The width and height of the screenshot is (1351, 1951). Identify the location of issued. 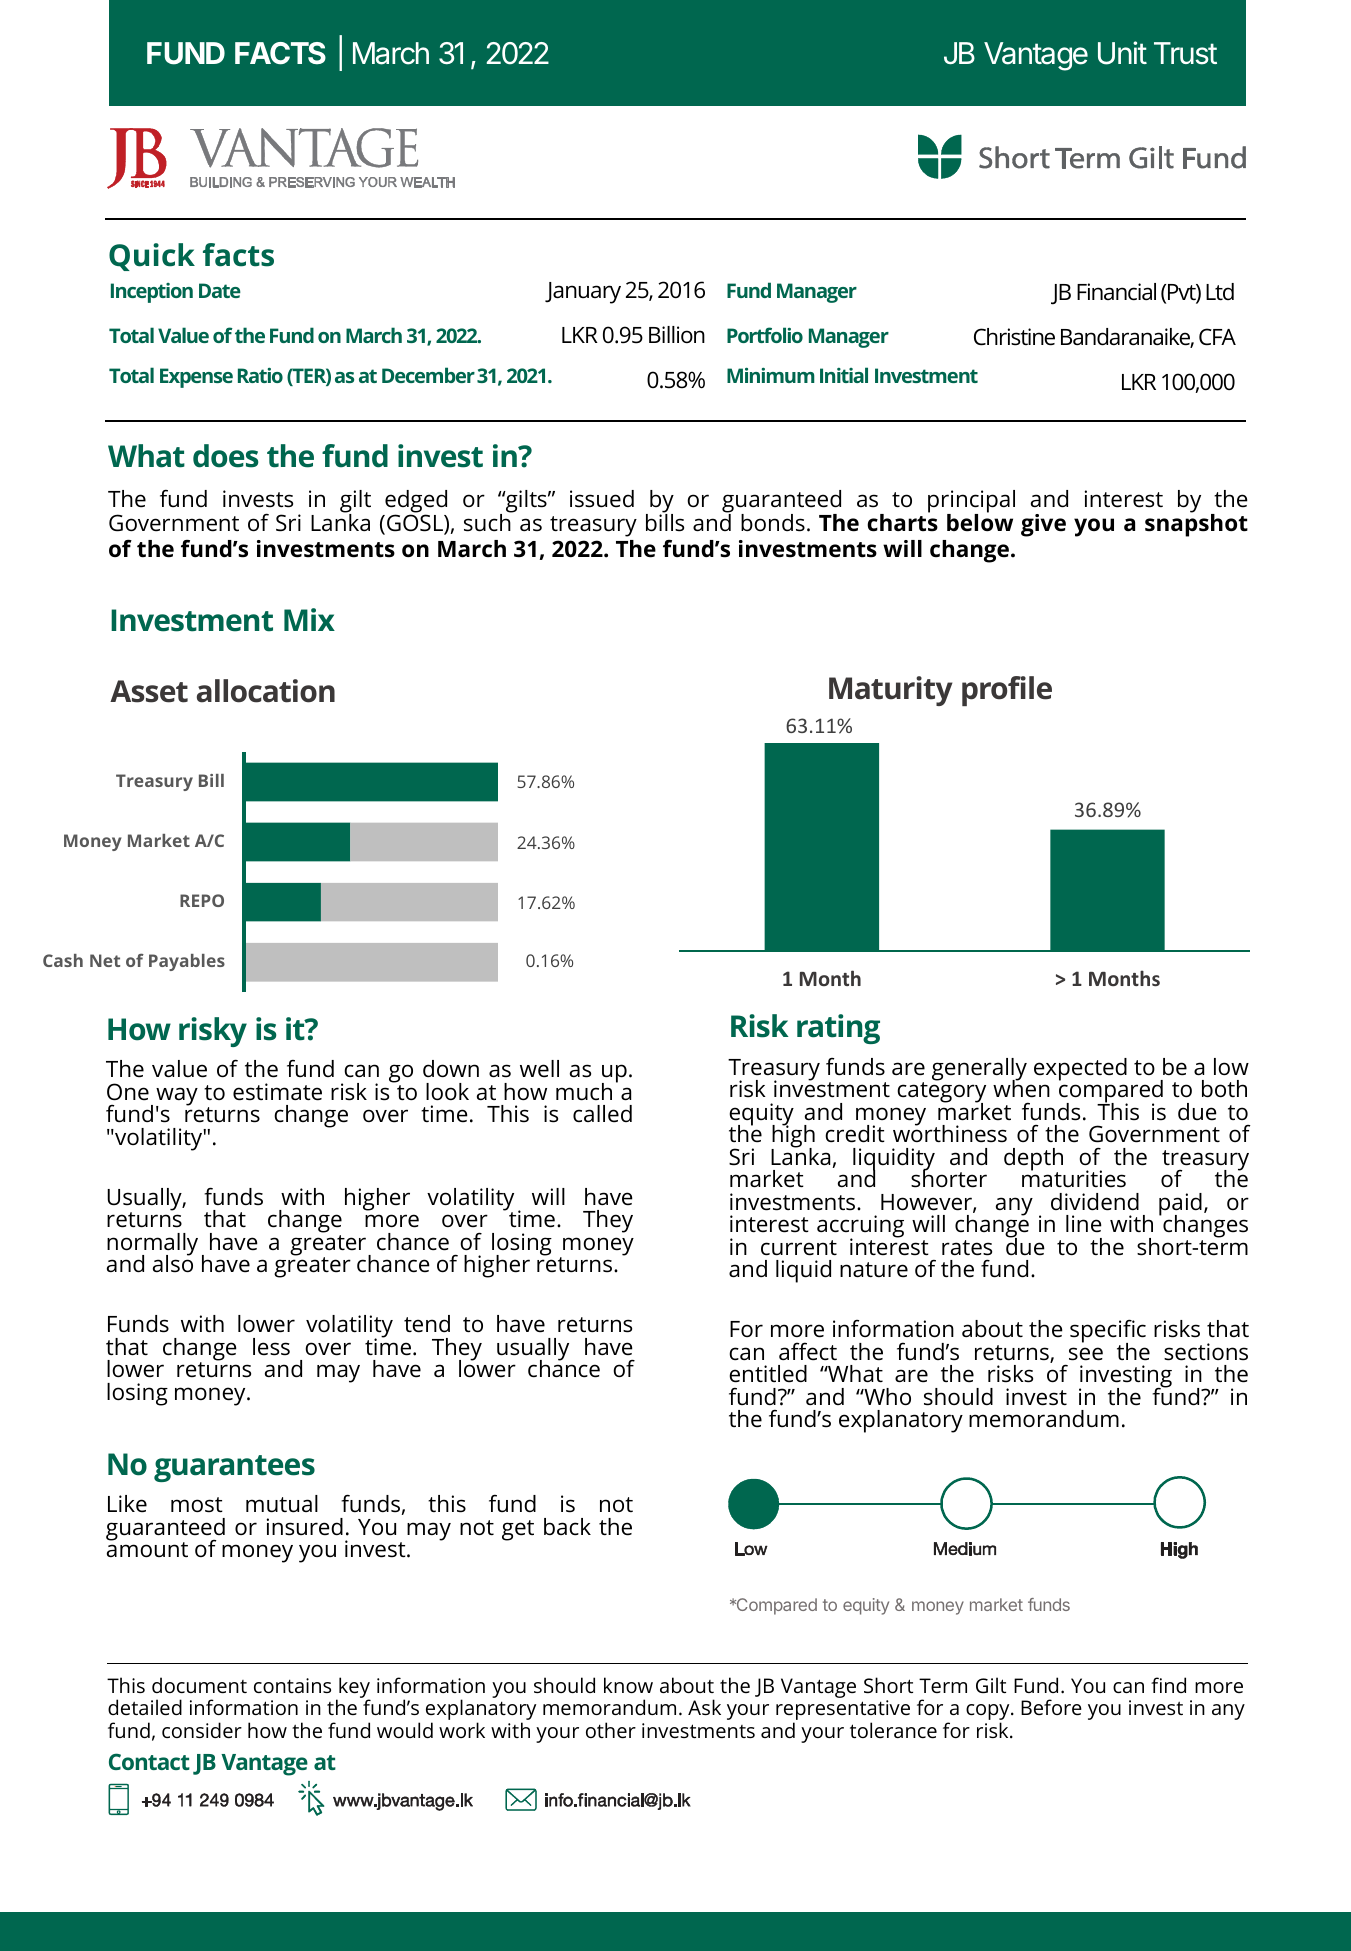
(602, 499).
